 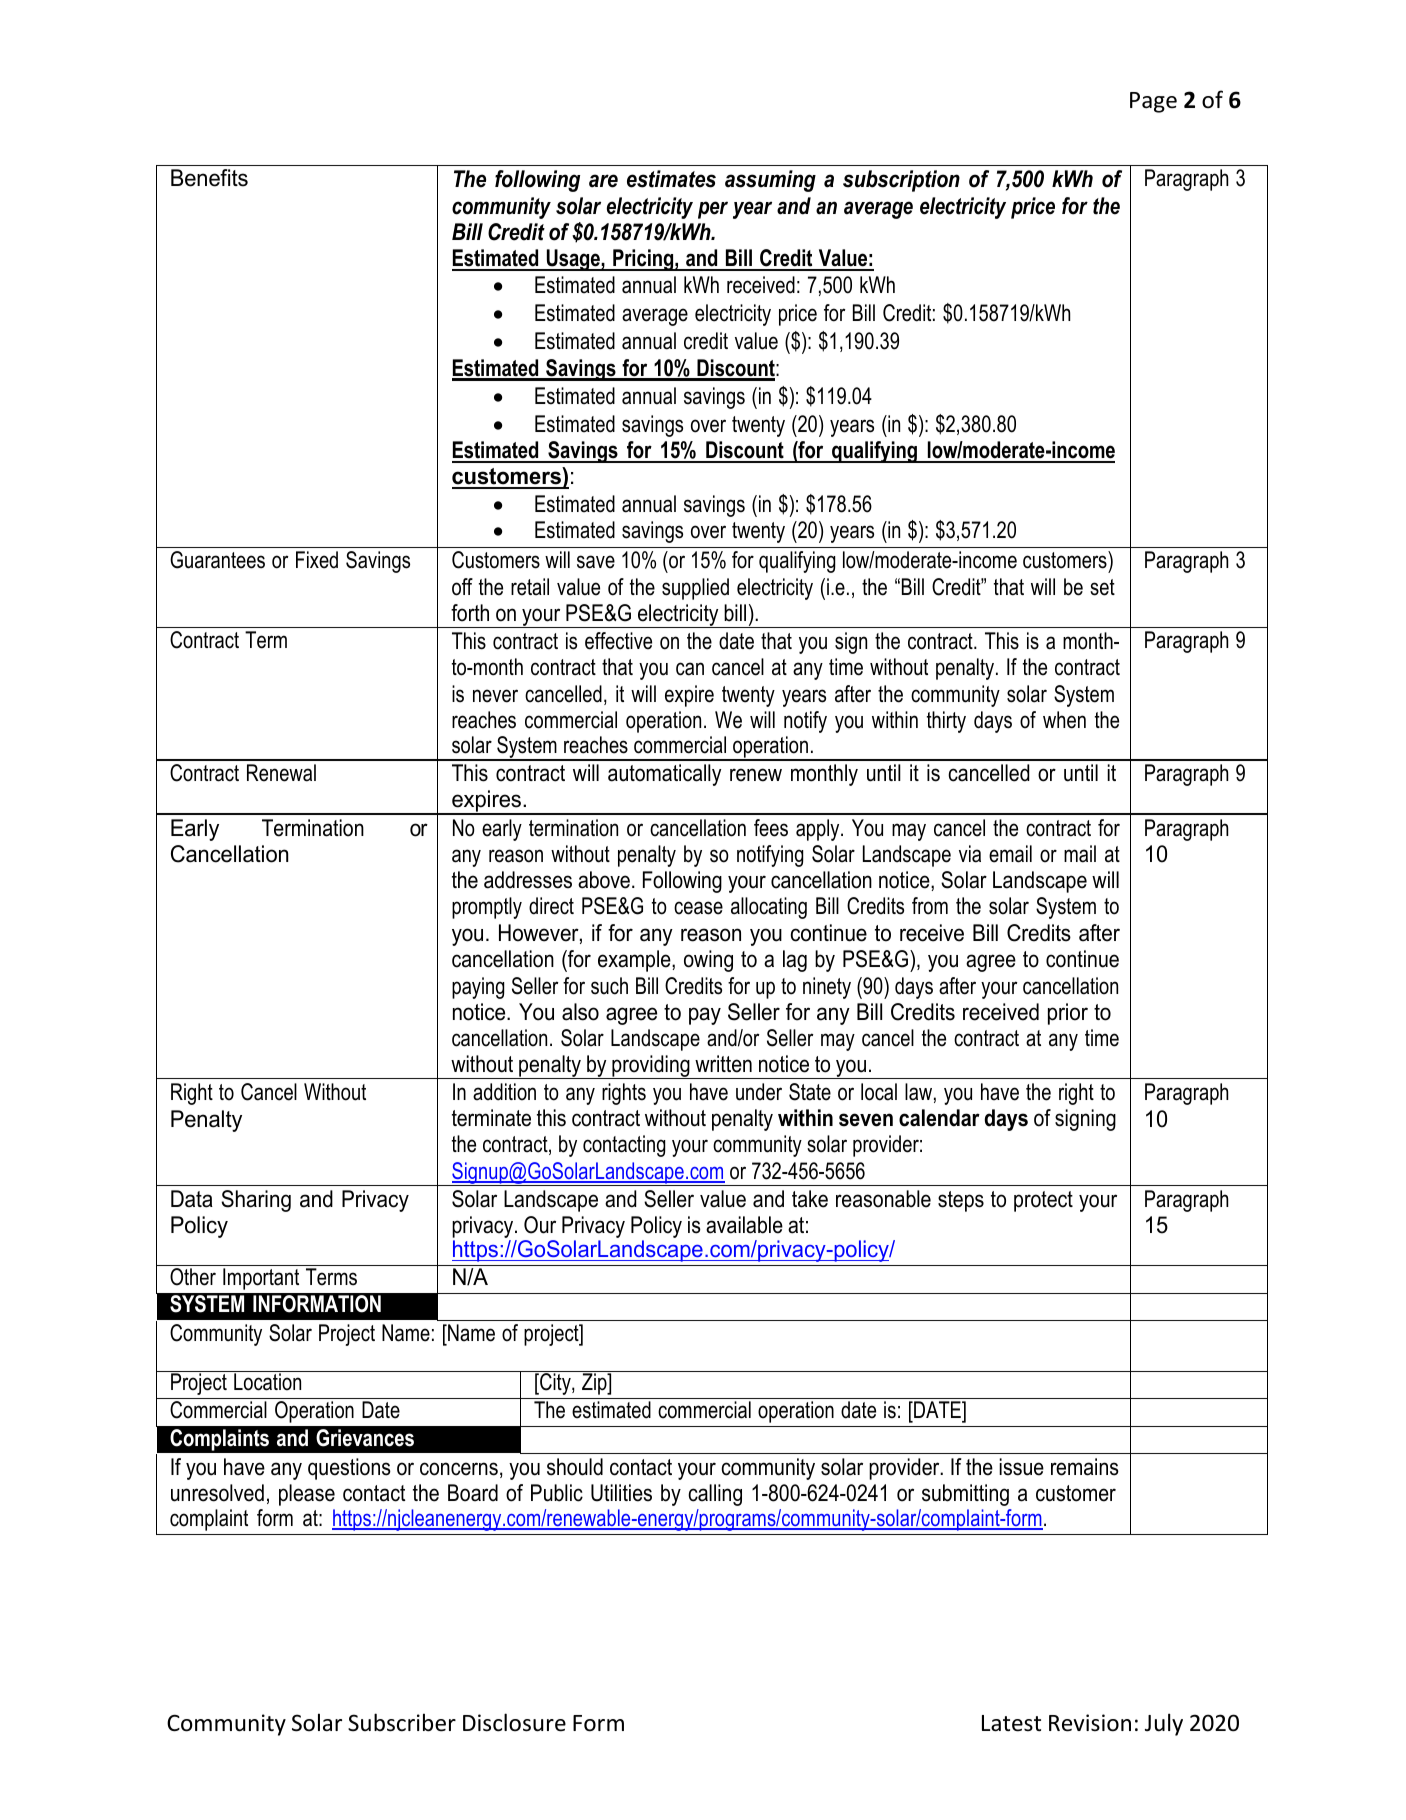 What do you see at coordinates (402, 1722) in the page?
I see `Subscriber` at bounding box center [402, 1722].
